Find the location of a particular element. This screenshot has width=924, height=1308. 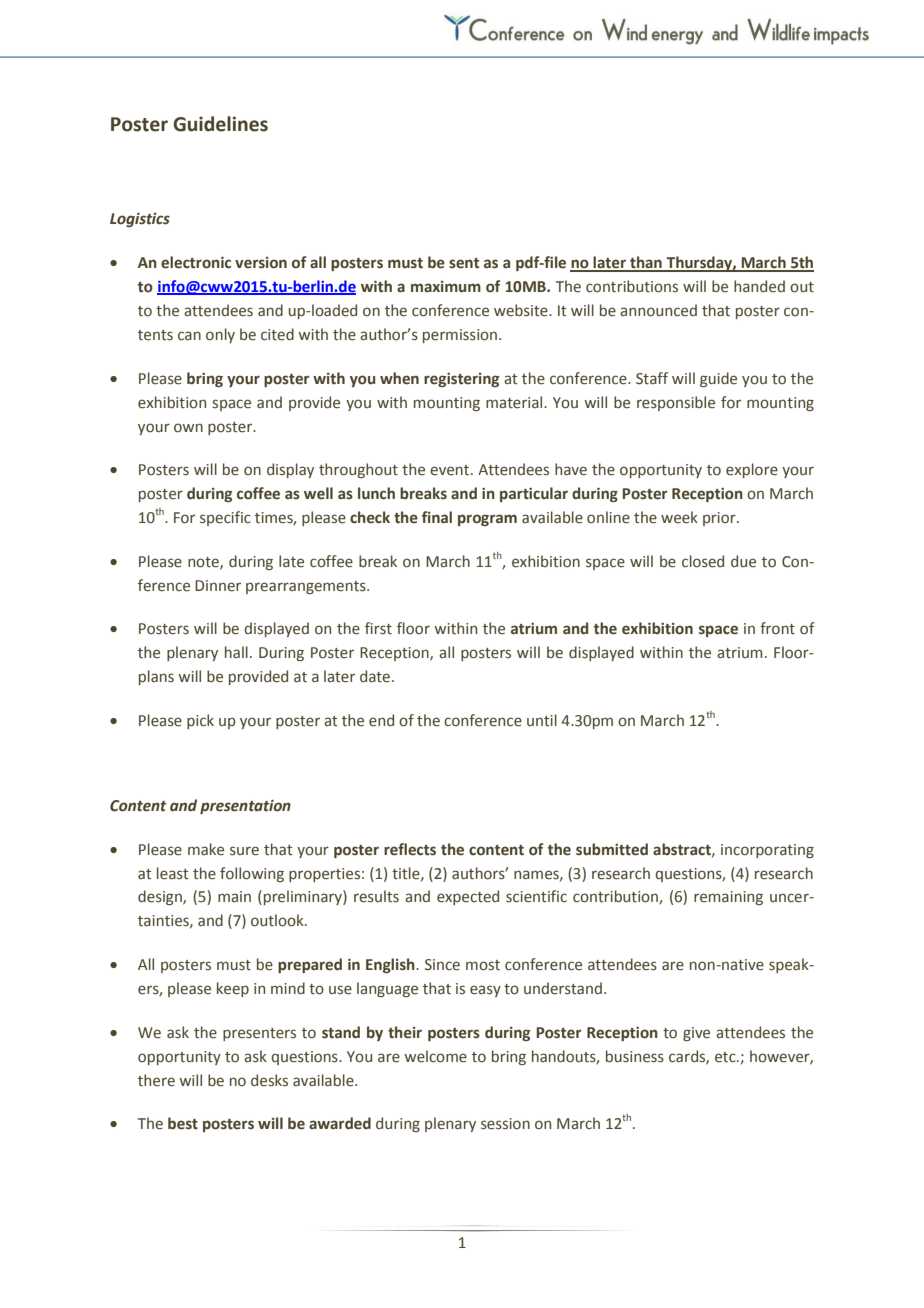

session is located at coordinates (505, 1124).
